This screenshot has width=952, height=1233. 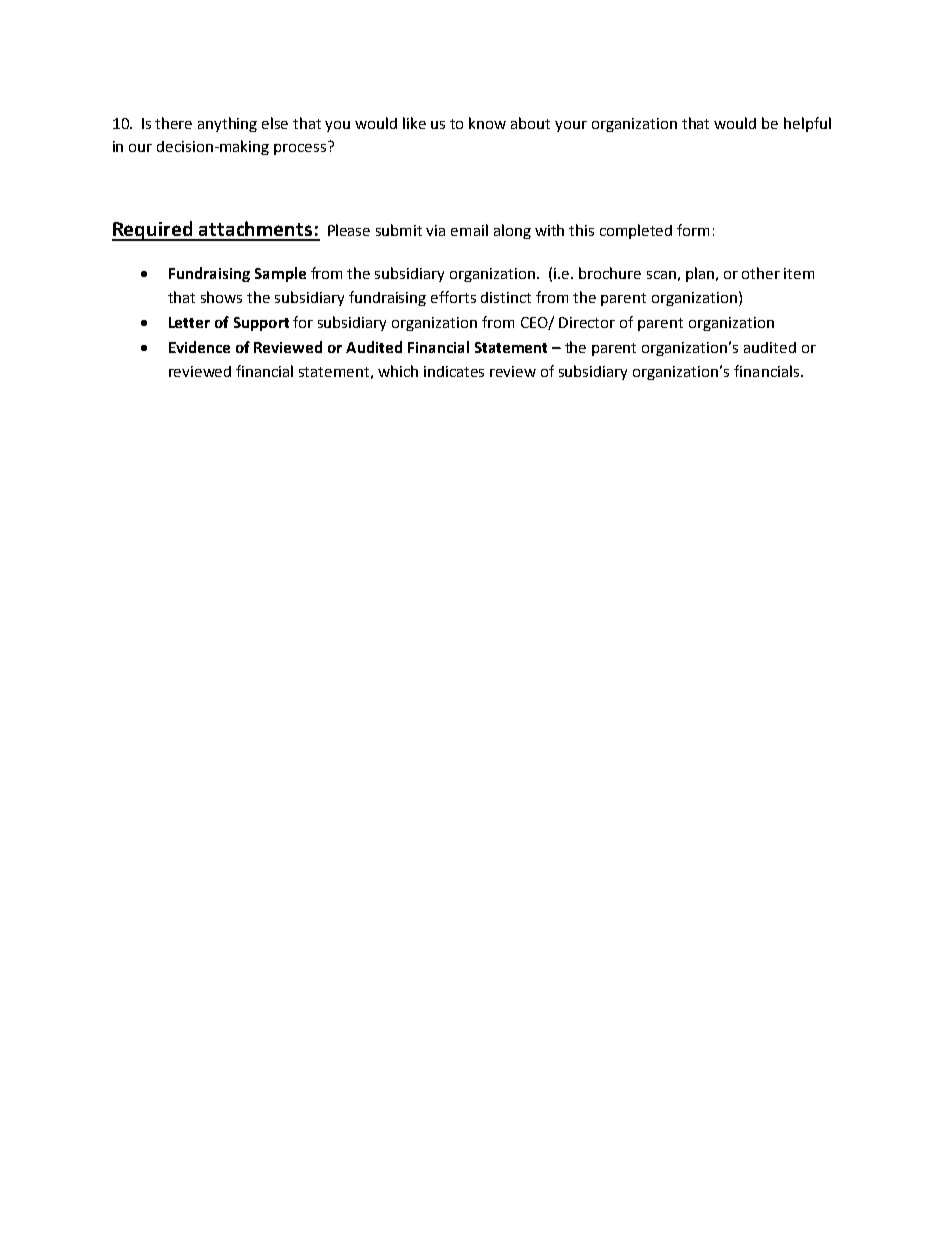 I want to click on completed, so click(x=636, y=231).
